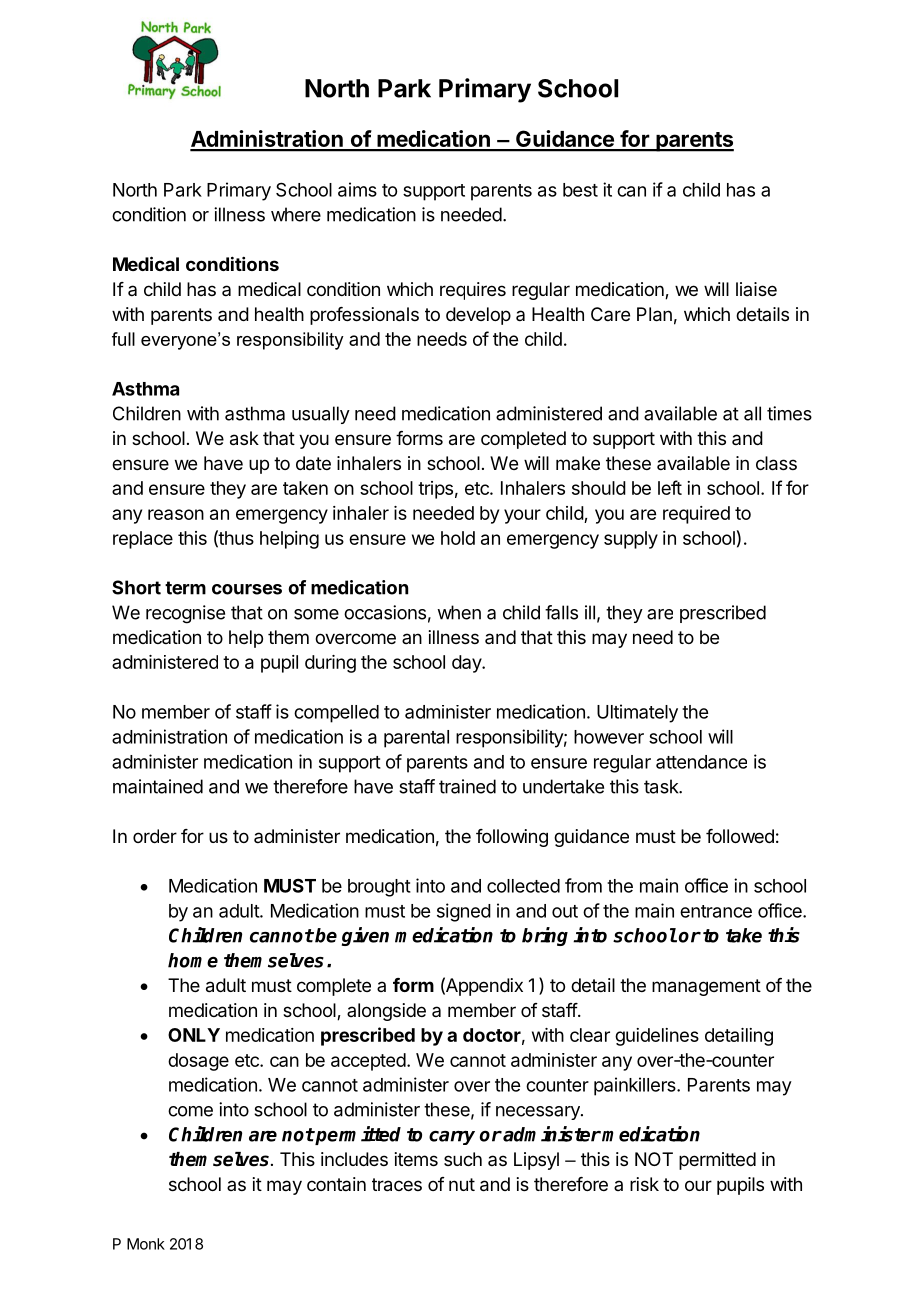 Image resolution: width=924 pixels, height=1308 pixels. I want to click on parental, so click(416, 739).
